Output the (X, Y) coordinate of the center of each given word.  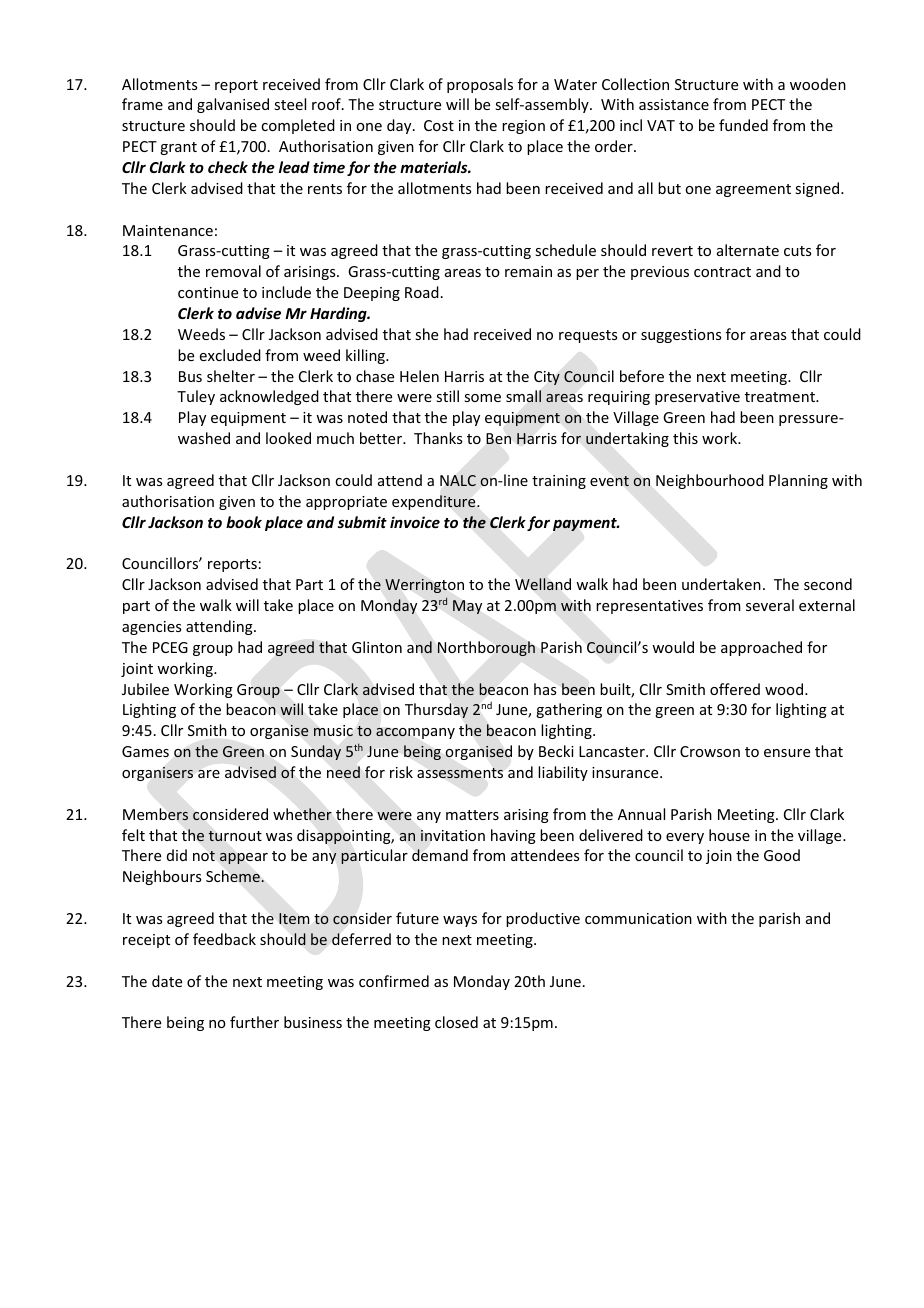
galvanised (233, 105)
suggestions (681, 336)
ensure (787, 753)
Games (145, 751)
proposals (480, 85)
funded (743, 125)
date (167, 981)
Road (422, 292)
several (770, 605)
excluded (230, 355)
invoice (415, 522)
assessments (460, 773)
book (244, 522)
